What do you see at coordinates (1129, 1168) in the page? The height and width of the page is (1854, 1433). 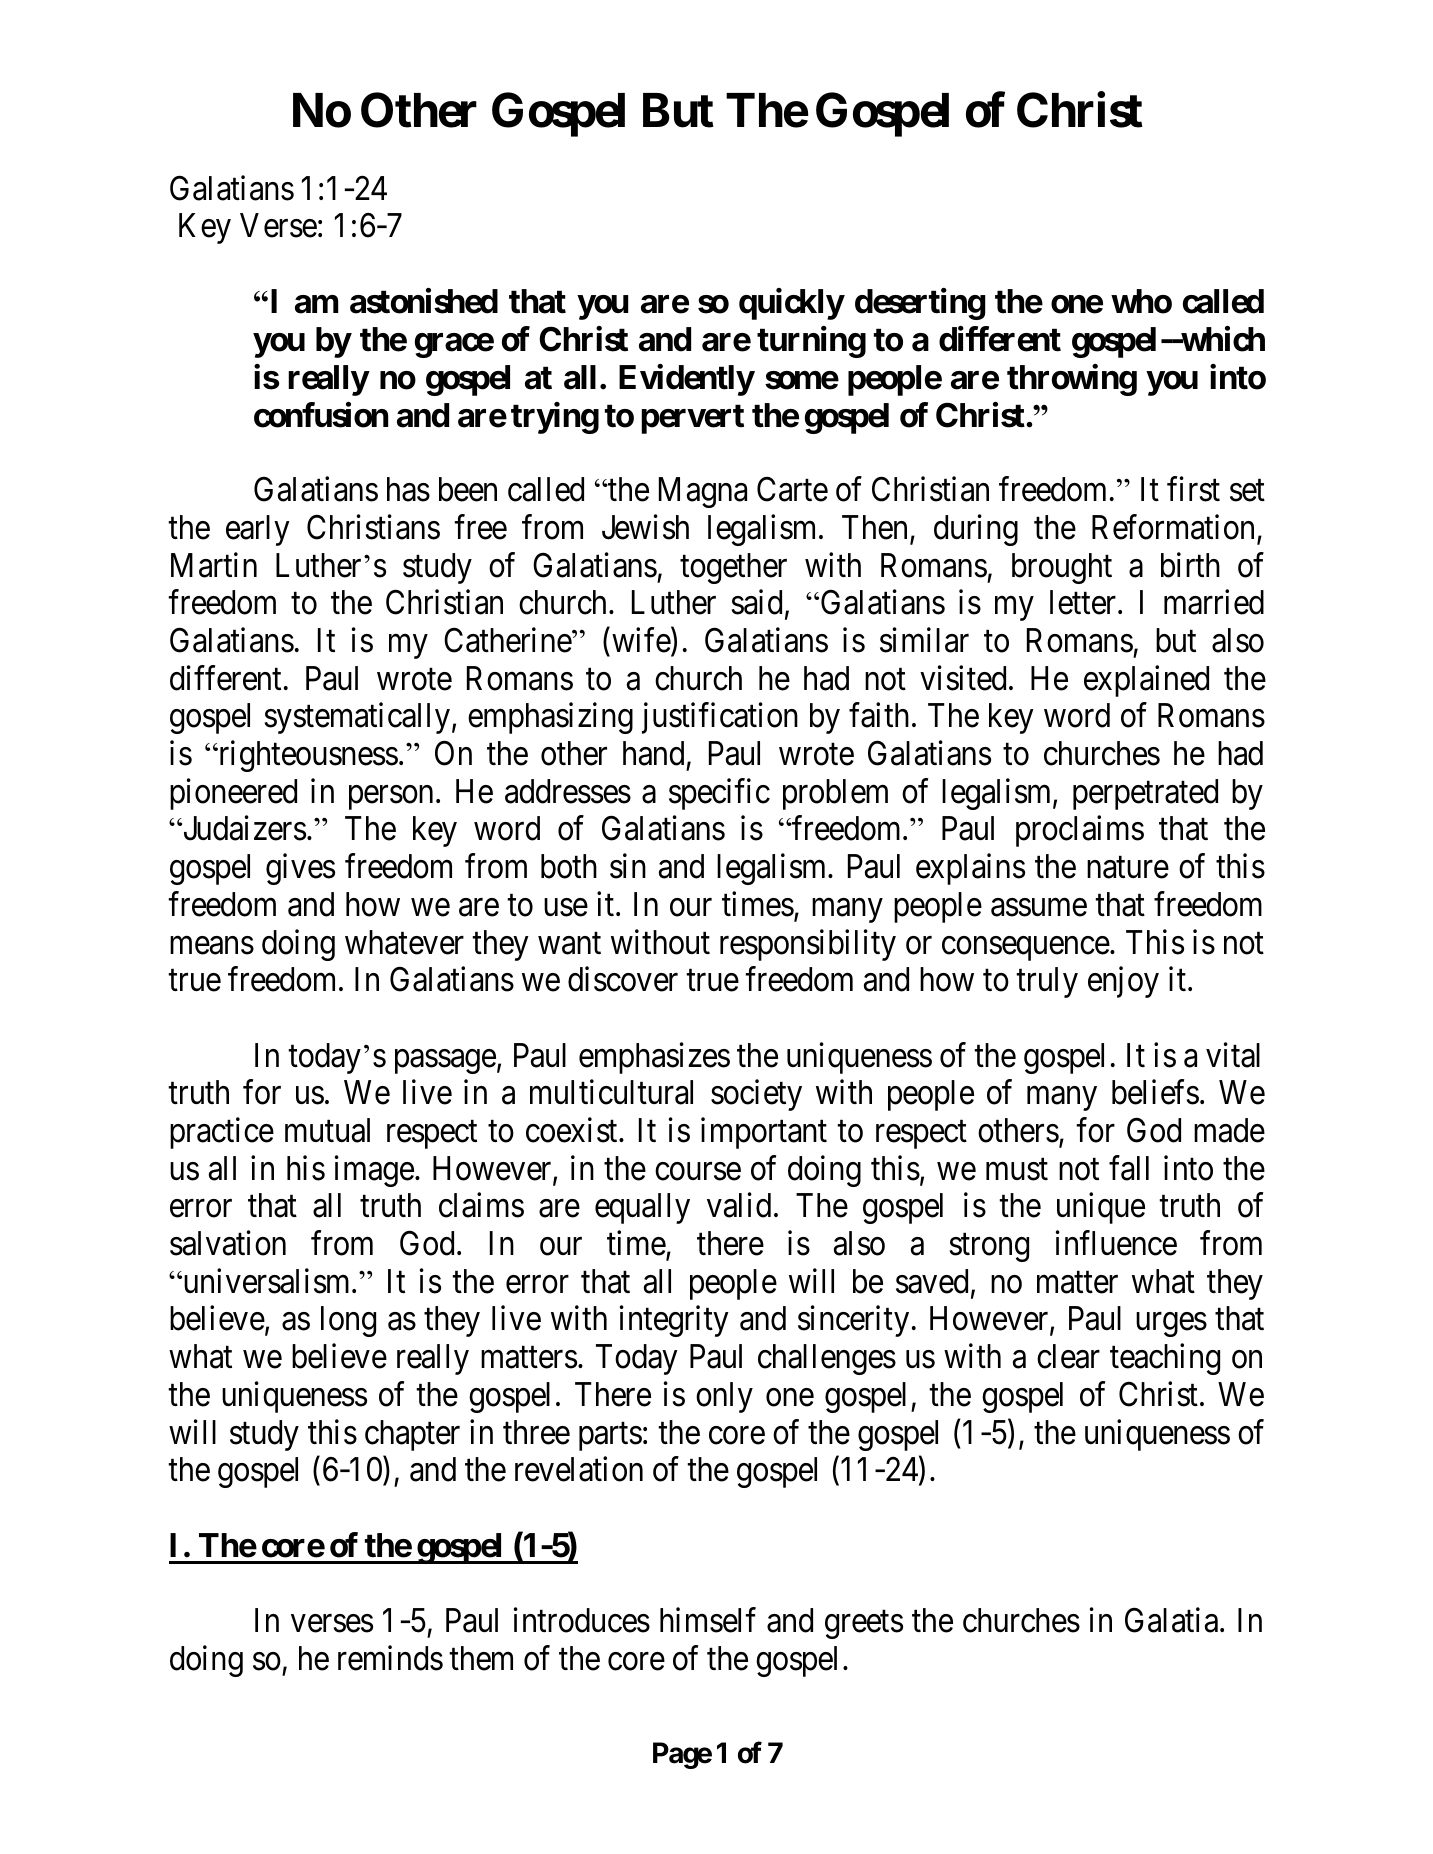 I see `fall` at bounding box center [1129, 1168].
